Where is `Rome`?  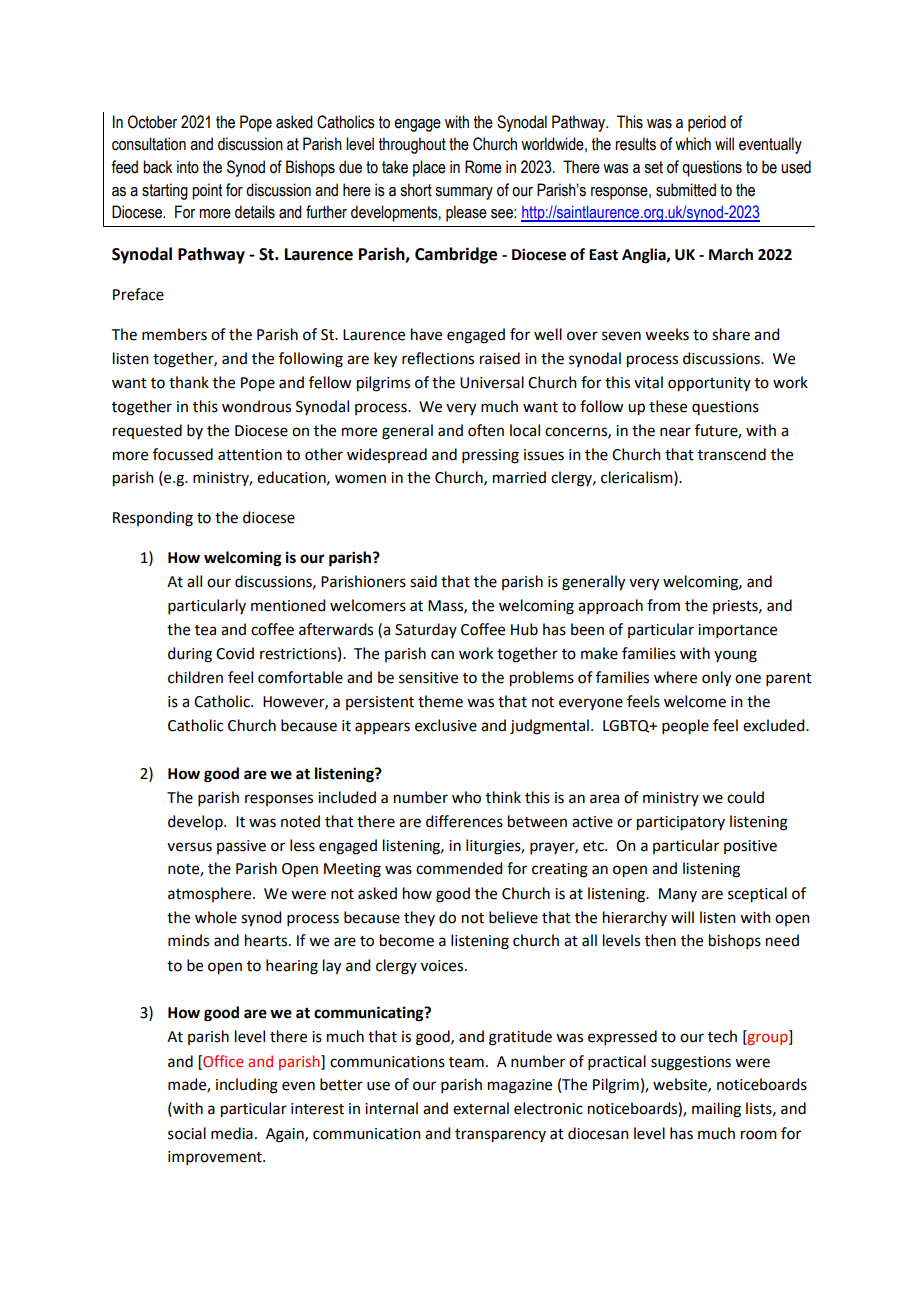
Rome is located at coordinates (483, 167).
